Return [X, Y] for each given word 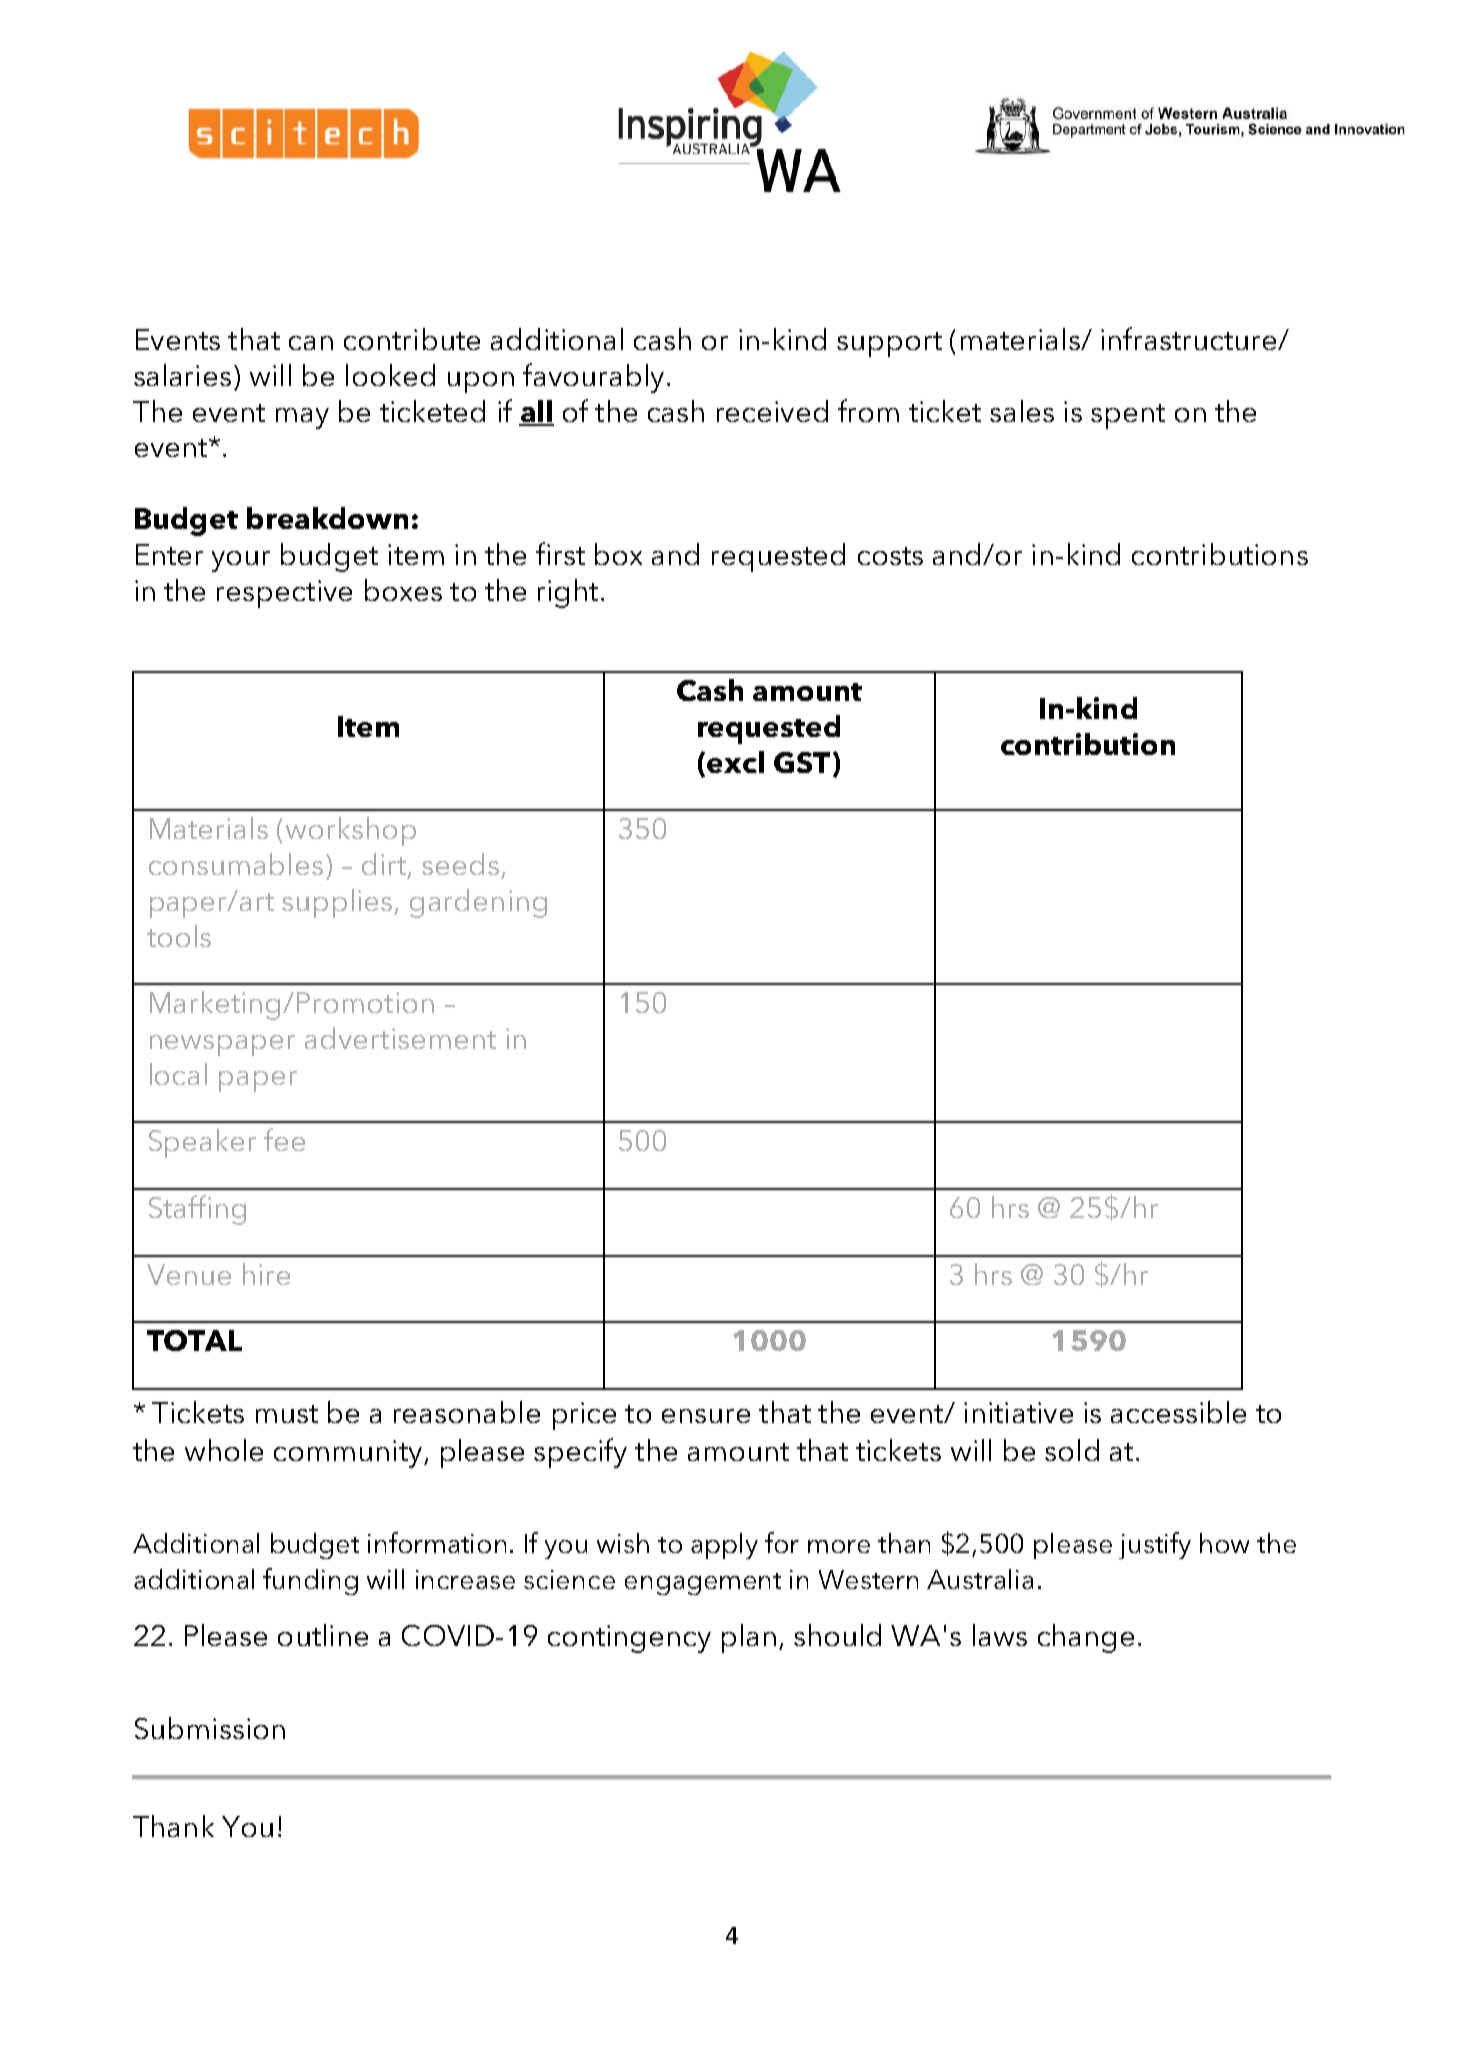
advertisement [400, 1038]
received [772, 411]
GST [802, 762]
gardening [478, 903]
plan [749, 1638]
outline [323, 1635]
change [1086, 1638]
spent [1128, 416]
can [311, 343]
